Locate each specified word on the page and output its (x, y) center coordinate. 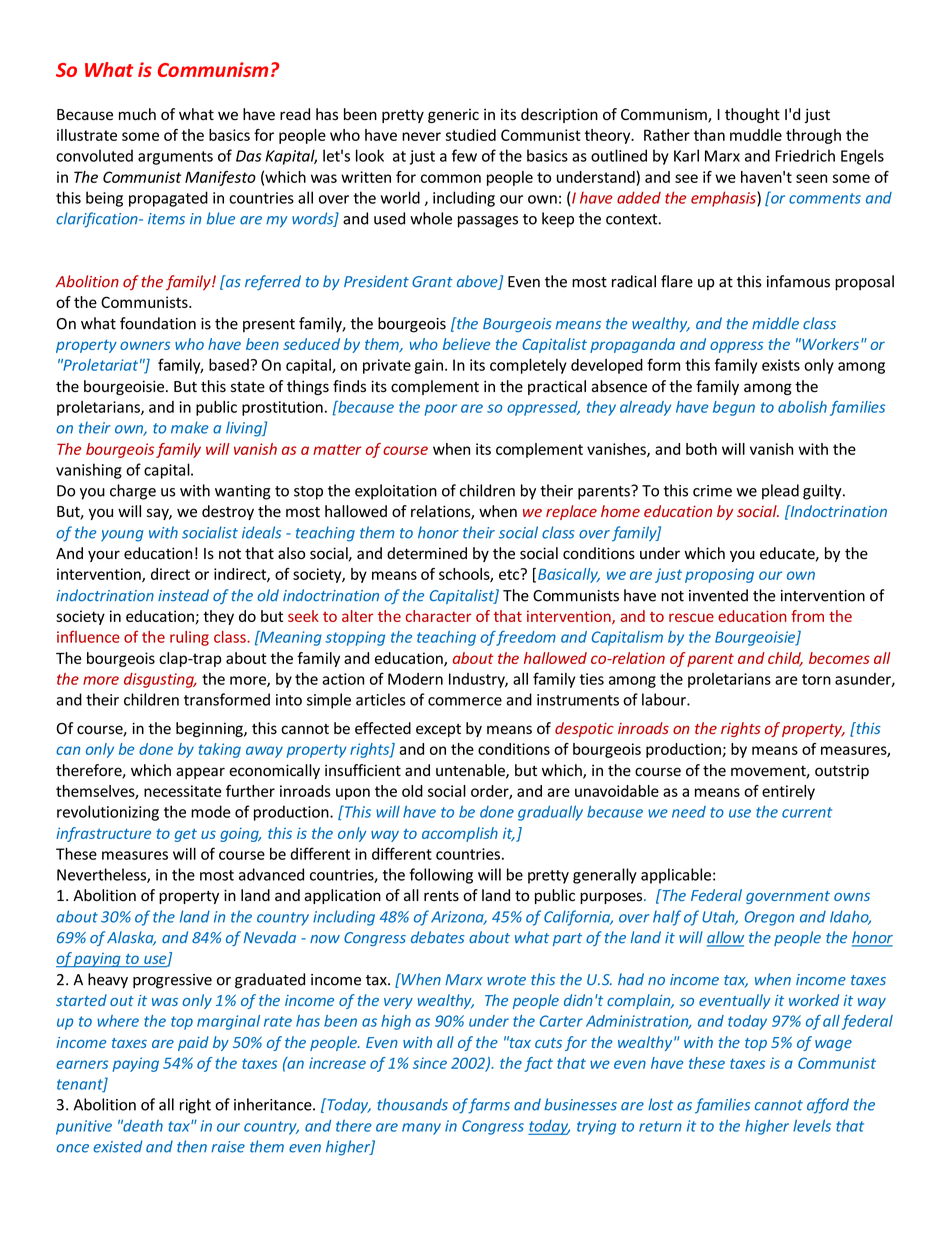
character (439, 616)
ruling (189, 638)
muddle (756, 135)
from (807, 616)
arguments (175, 158)
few (464, 155)
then (192, 1146)
